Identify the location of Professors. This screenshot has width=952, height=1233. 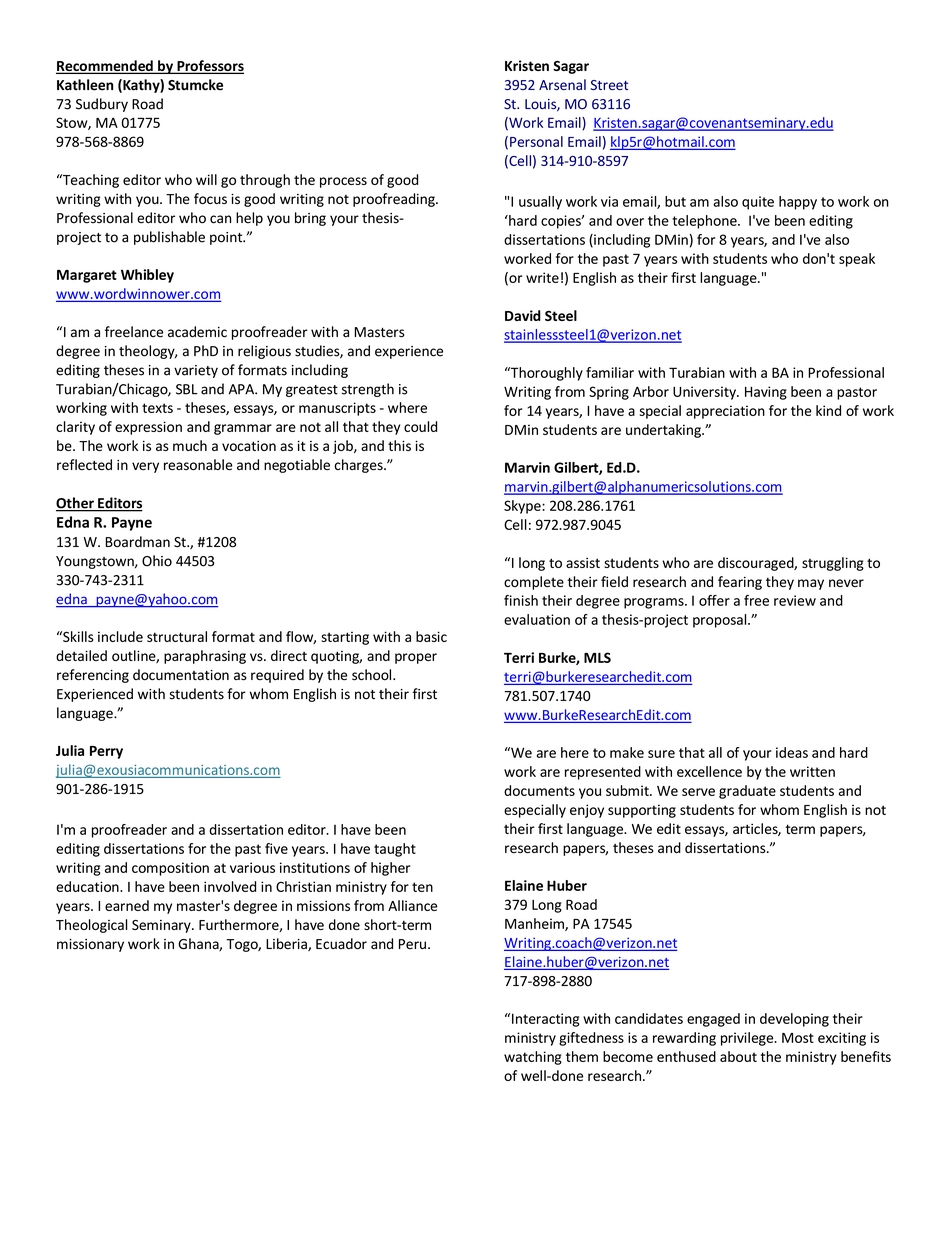
(209, 67).
